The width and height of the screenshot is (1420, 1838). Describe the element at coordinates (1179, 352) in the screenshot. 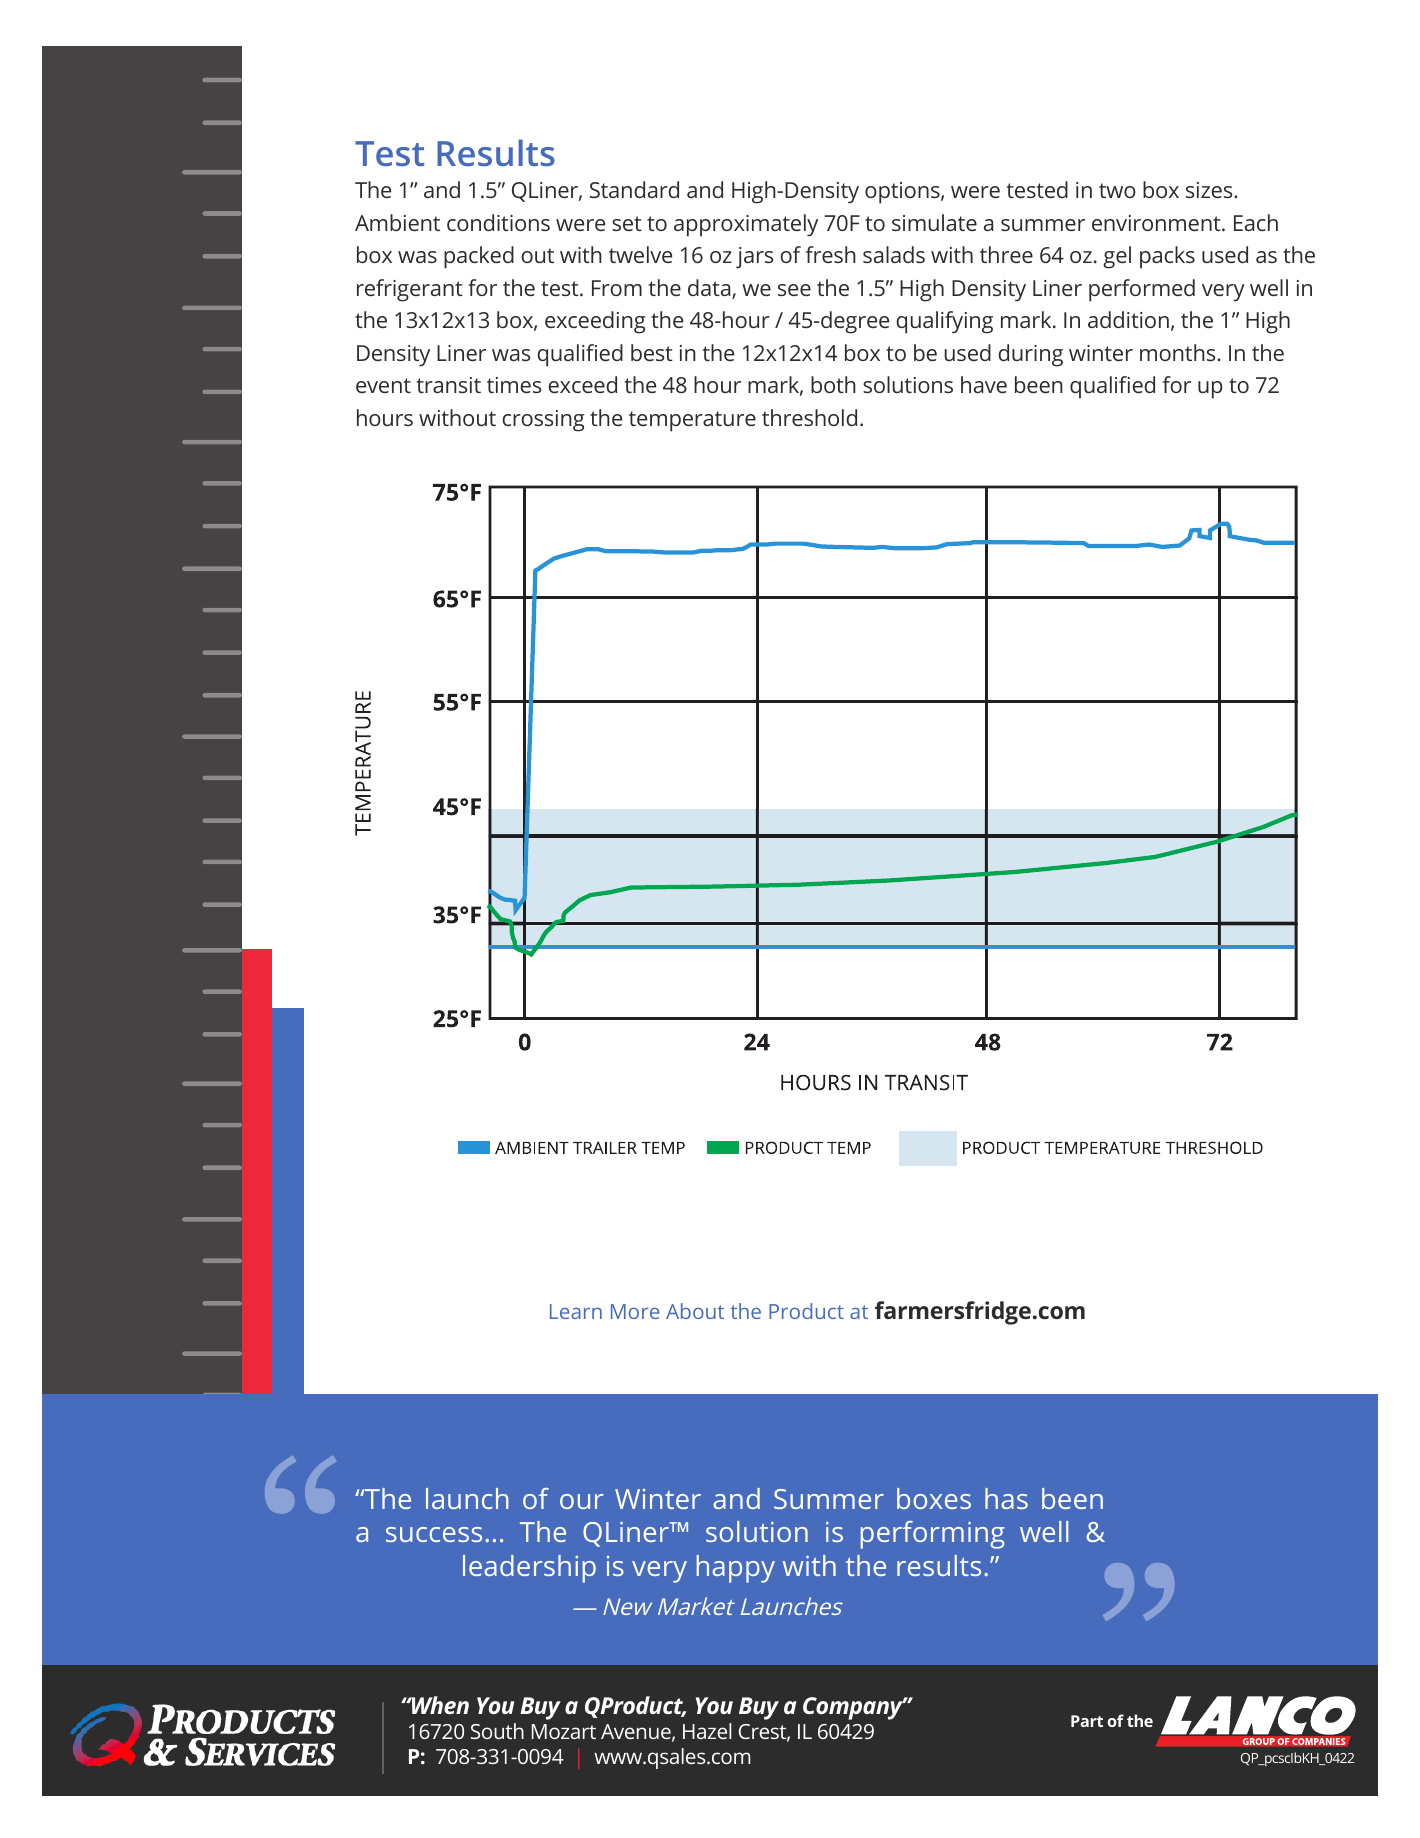

I see `months` at that location.
